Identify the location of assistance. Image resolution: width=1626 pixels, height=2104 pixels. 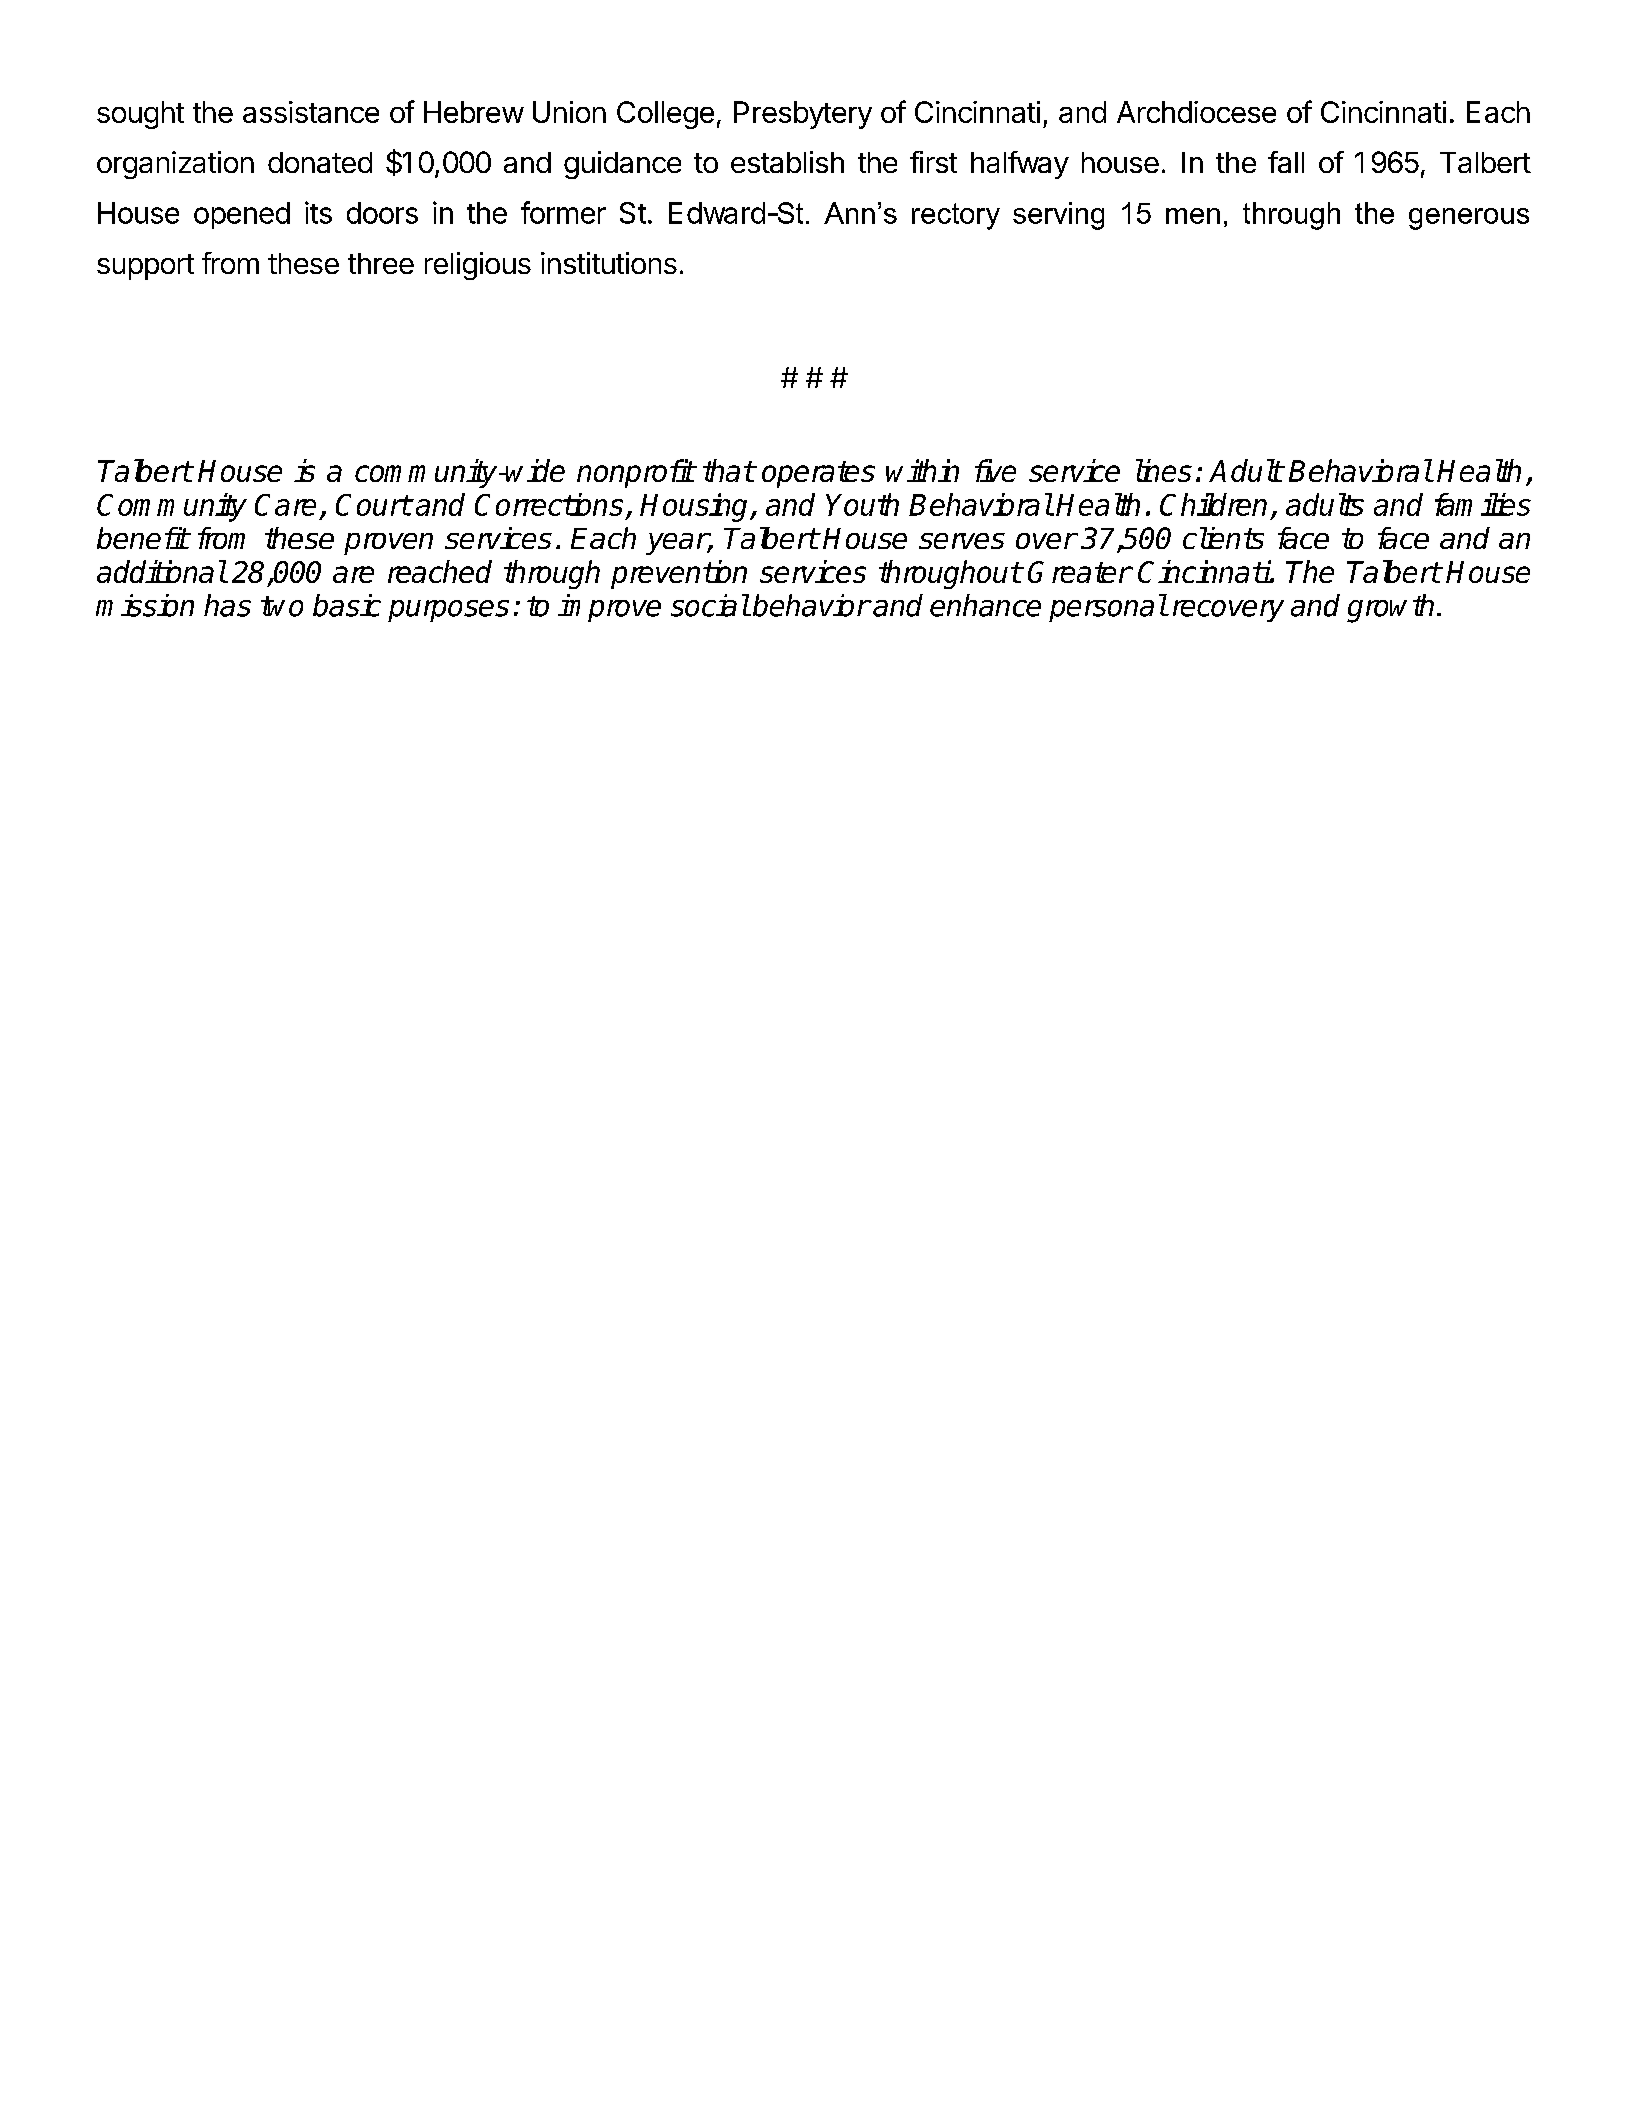
(311, 112).
